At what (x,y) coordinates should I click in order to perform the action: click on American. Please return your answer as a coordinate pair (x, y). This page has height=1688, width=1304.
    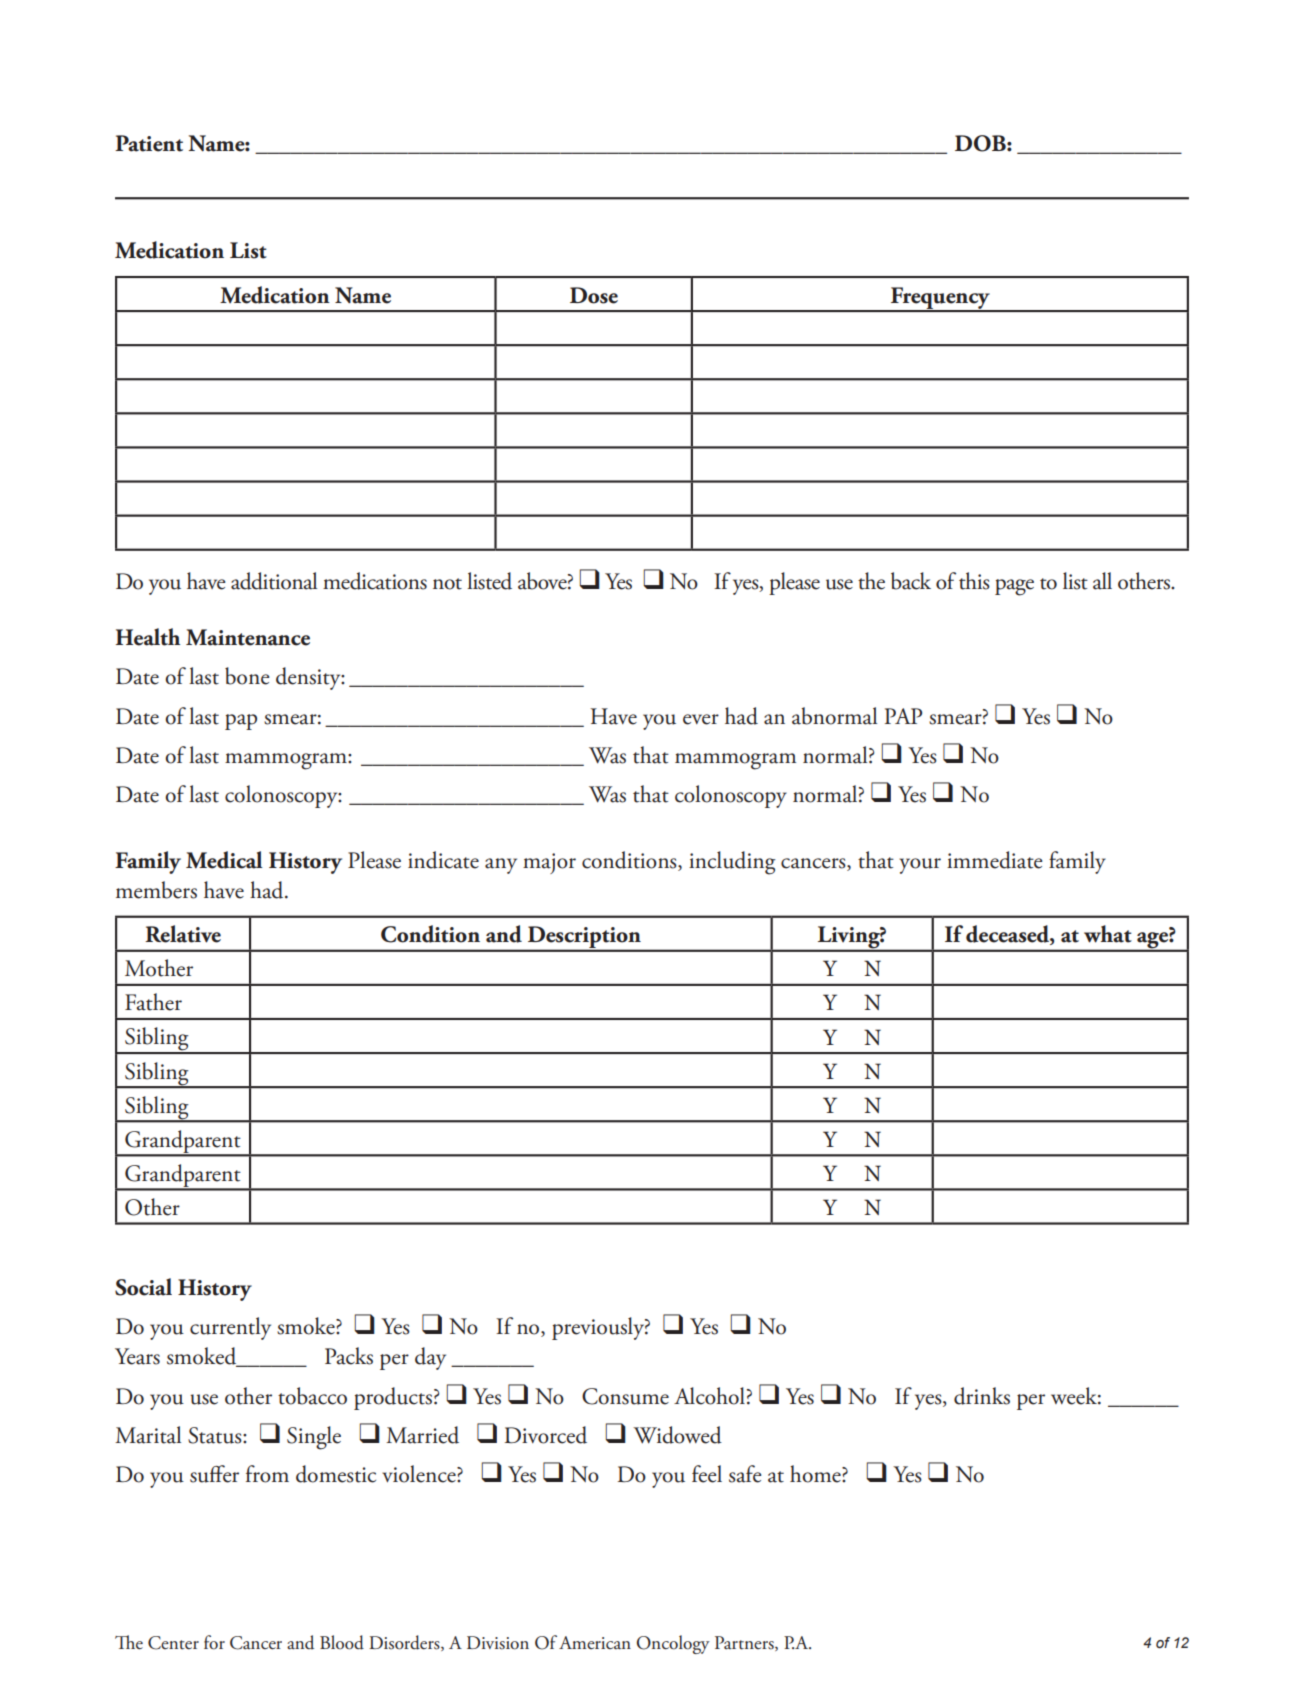
    Looking at the image, I should click on (595, 1643).
